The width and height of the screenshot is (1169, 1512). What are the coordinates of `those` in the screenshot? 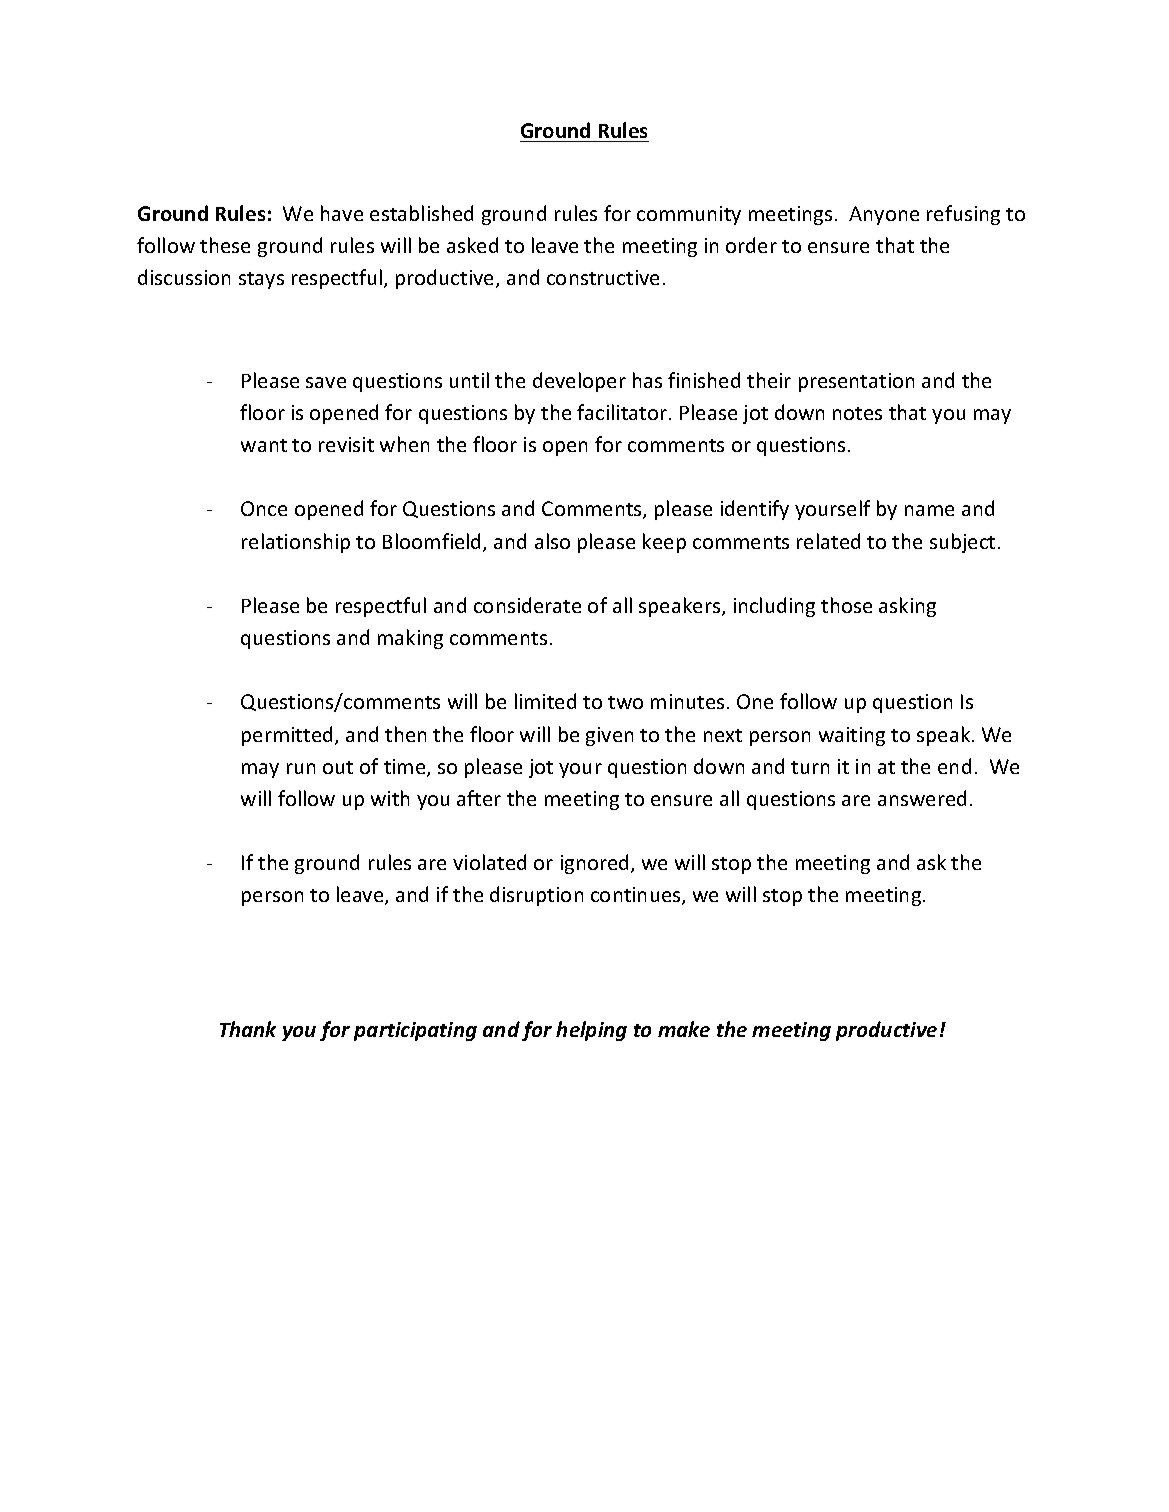 It's located at (846, 605).
